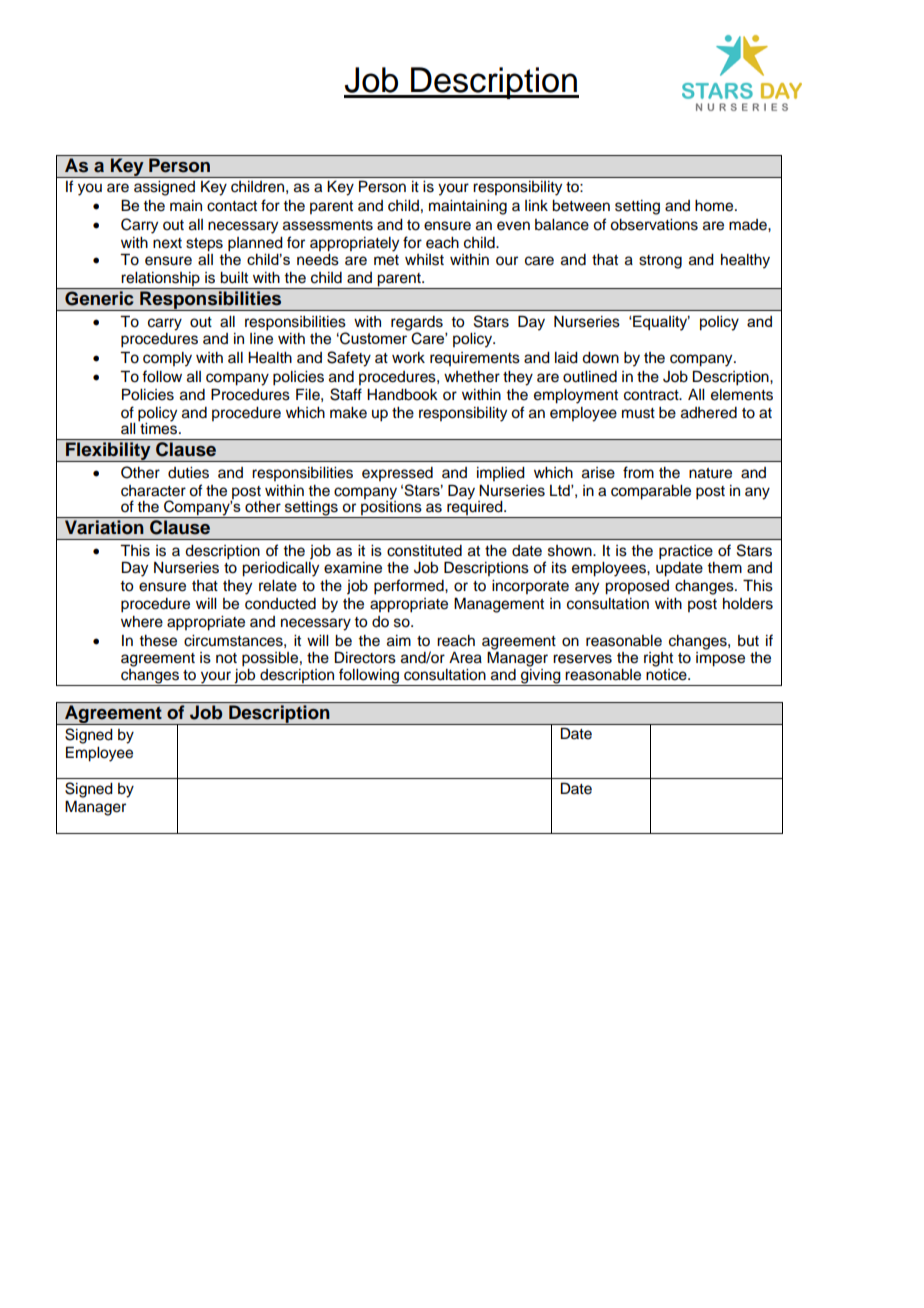  I want to click on expressed, so click(397, 474).
